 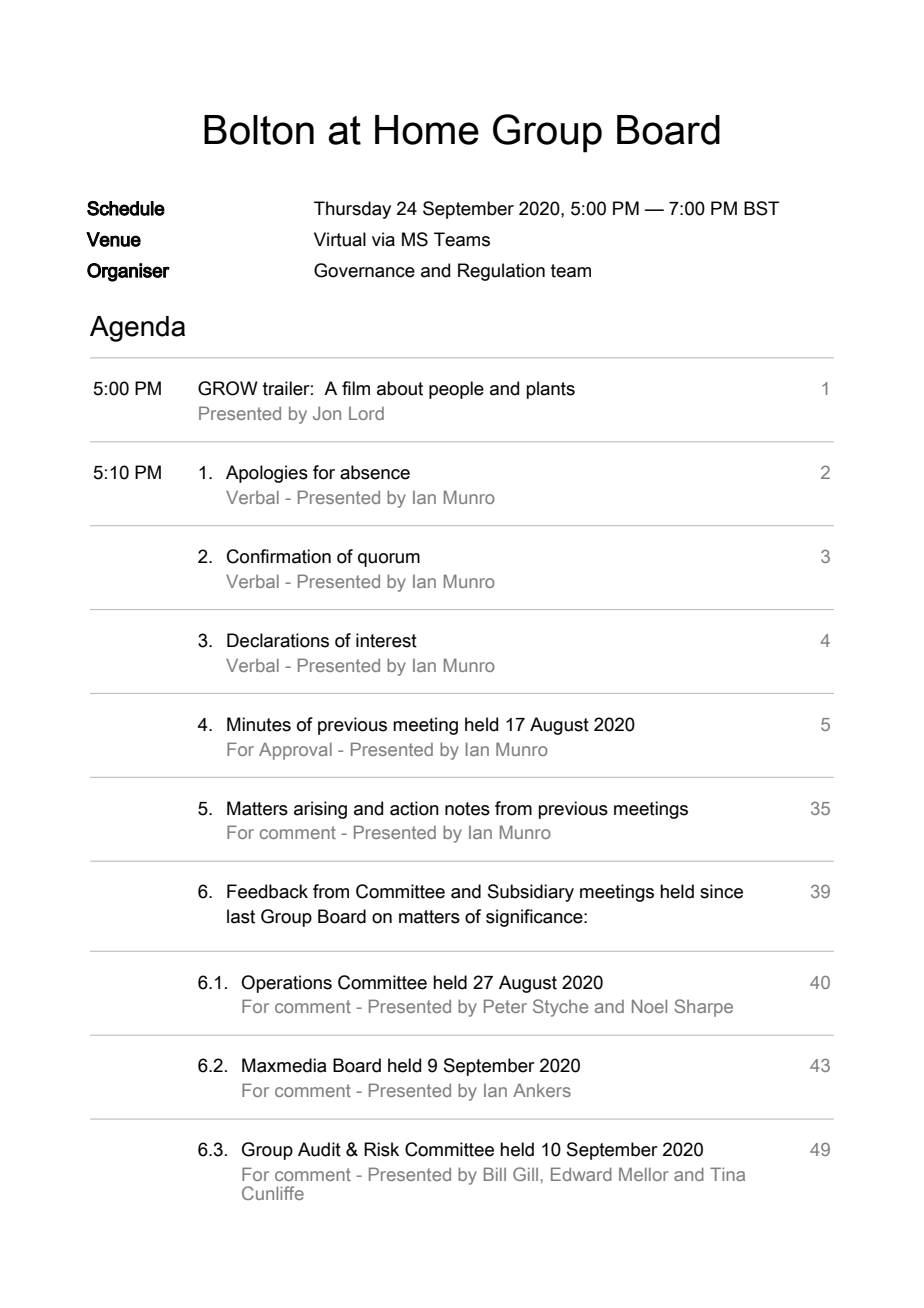 What do you see at coordinates (319, 1149) in the screenshot?
I see `Audit` at bounding box center [319, 1149].
